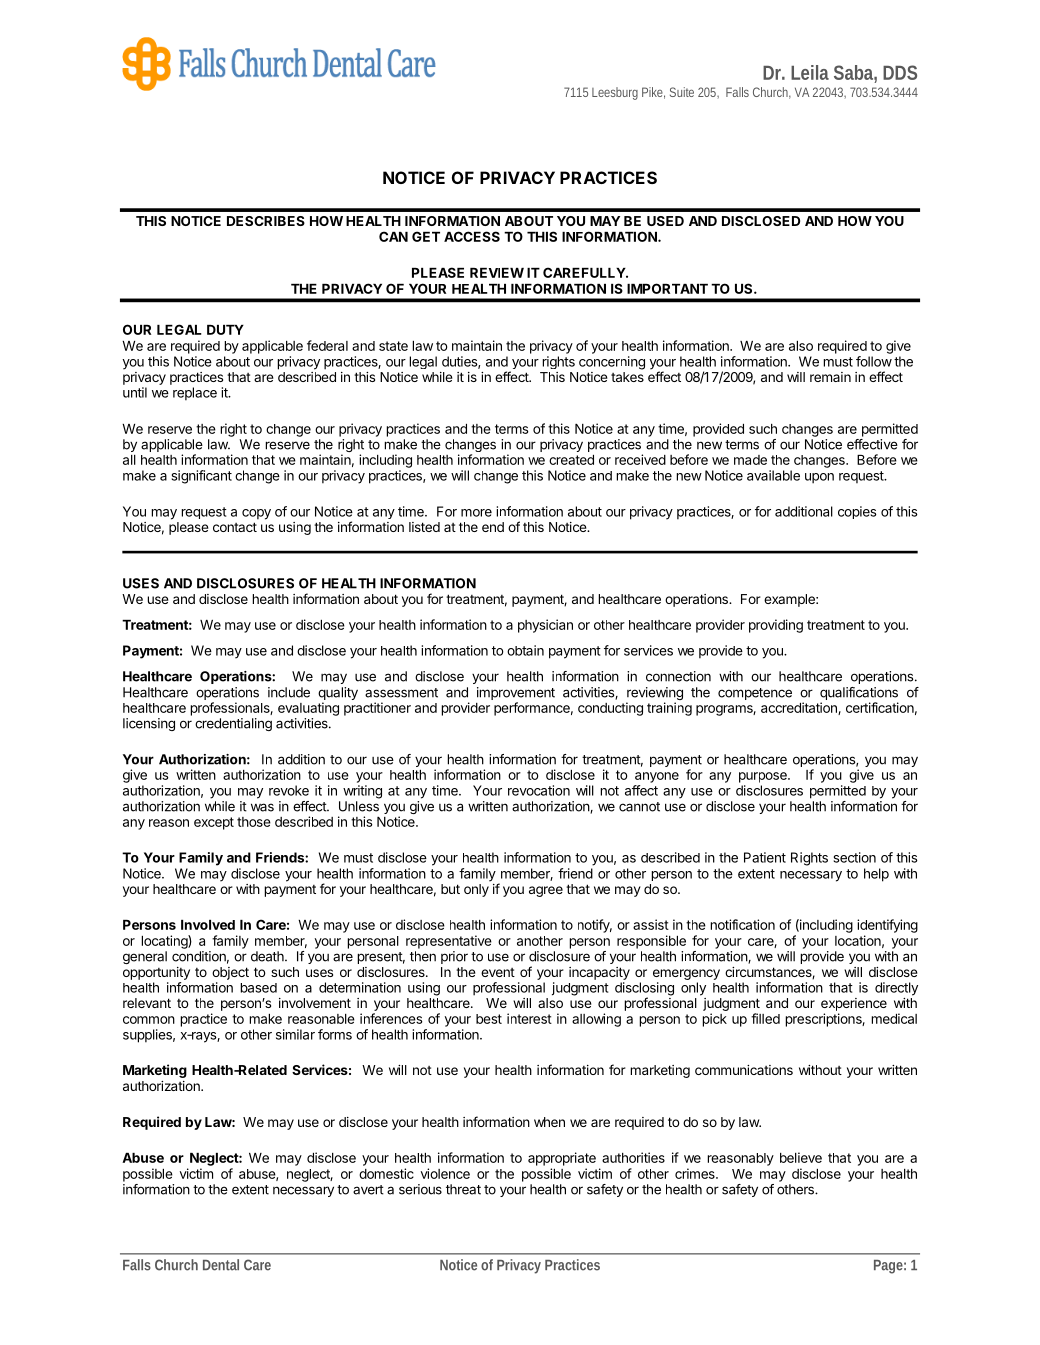 The width and height of the screenshot is (1040, 1345). What do you see at coordinates (258, 988) in the screenshot?
I see `based` at bounding box center [258, 988].
